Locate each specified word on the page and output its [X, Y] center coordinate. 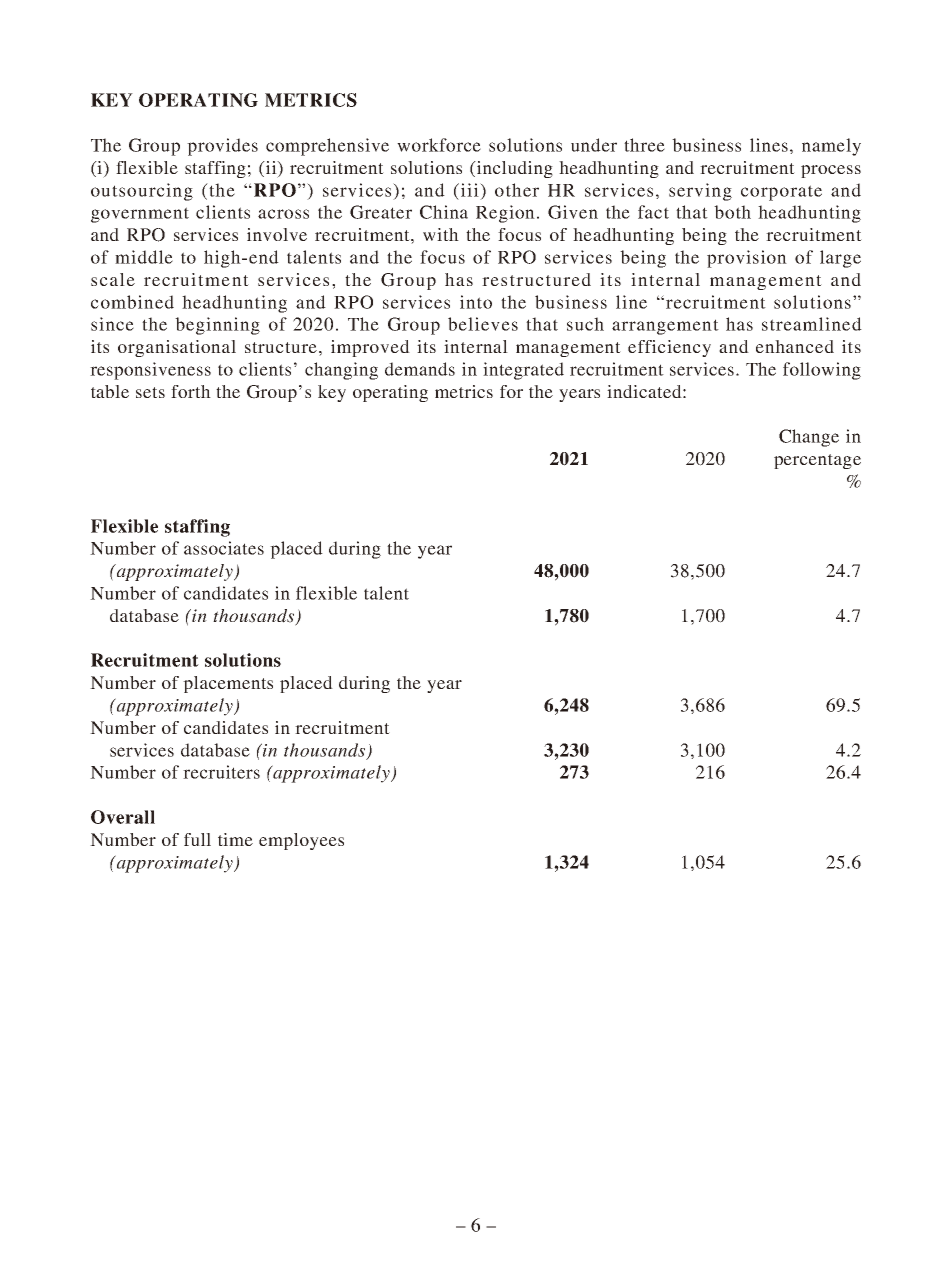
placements [228, 684]
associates [224, 548]
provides [222, 147]
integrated [523, 371]
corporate [781, 193]
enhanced [795, 346]
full [197, 839]
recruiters [221, 772]
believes [483, 324]
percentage [817, 461]
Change [809, 438]
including [514, 169]
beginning [217, 326]
